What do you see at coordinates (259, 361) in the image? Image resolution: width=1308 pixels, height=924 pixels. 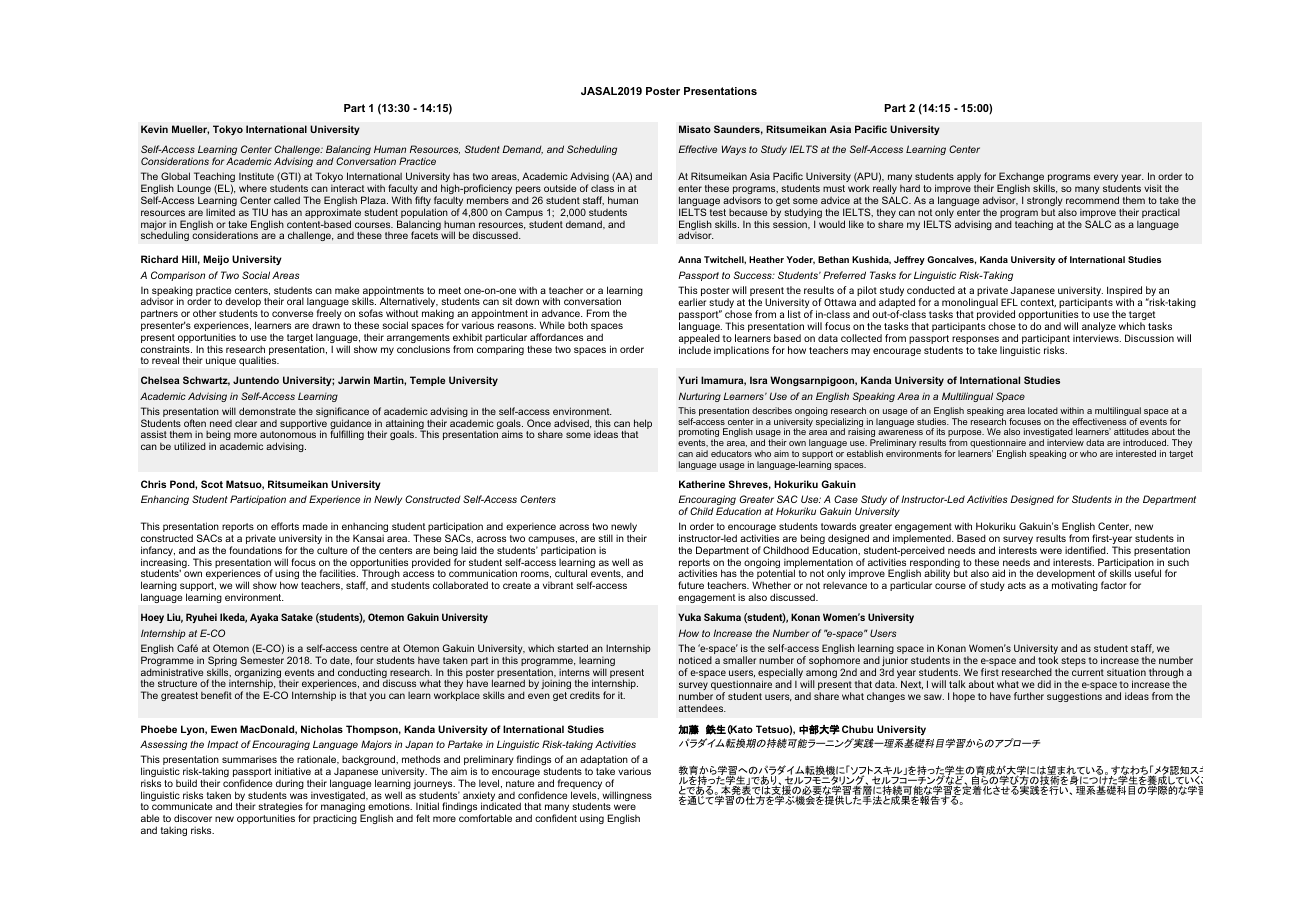 I see `qualities` at bounding box center [259, 361].
